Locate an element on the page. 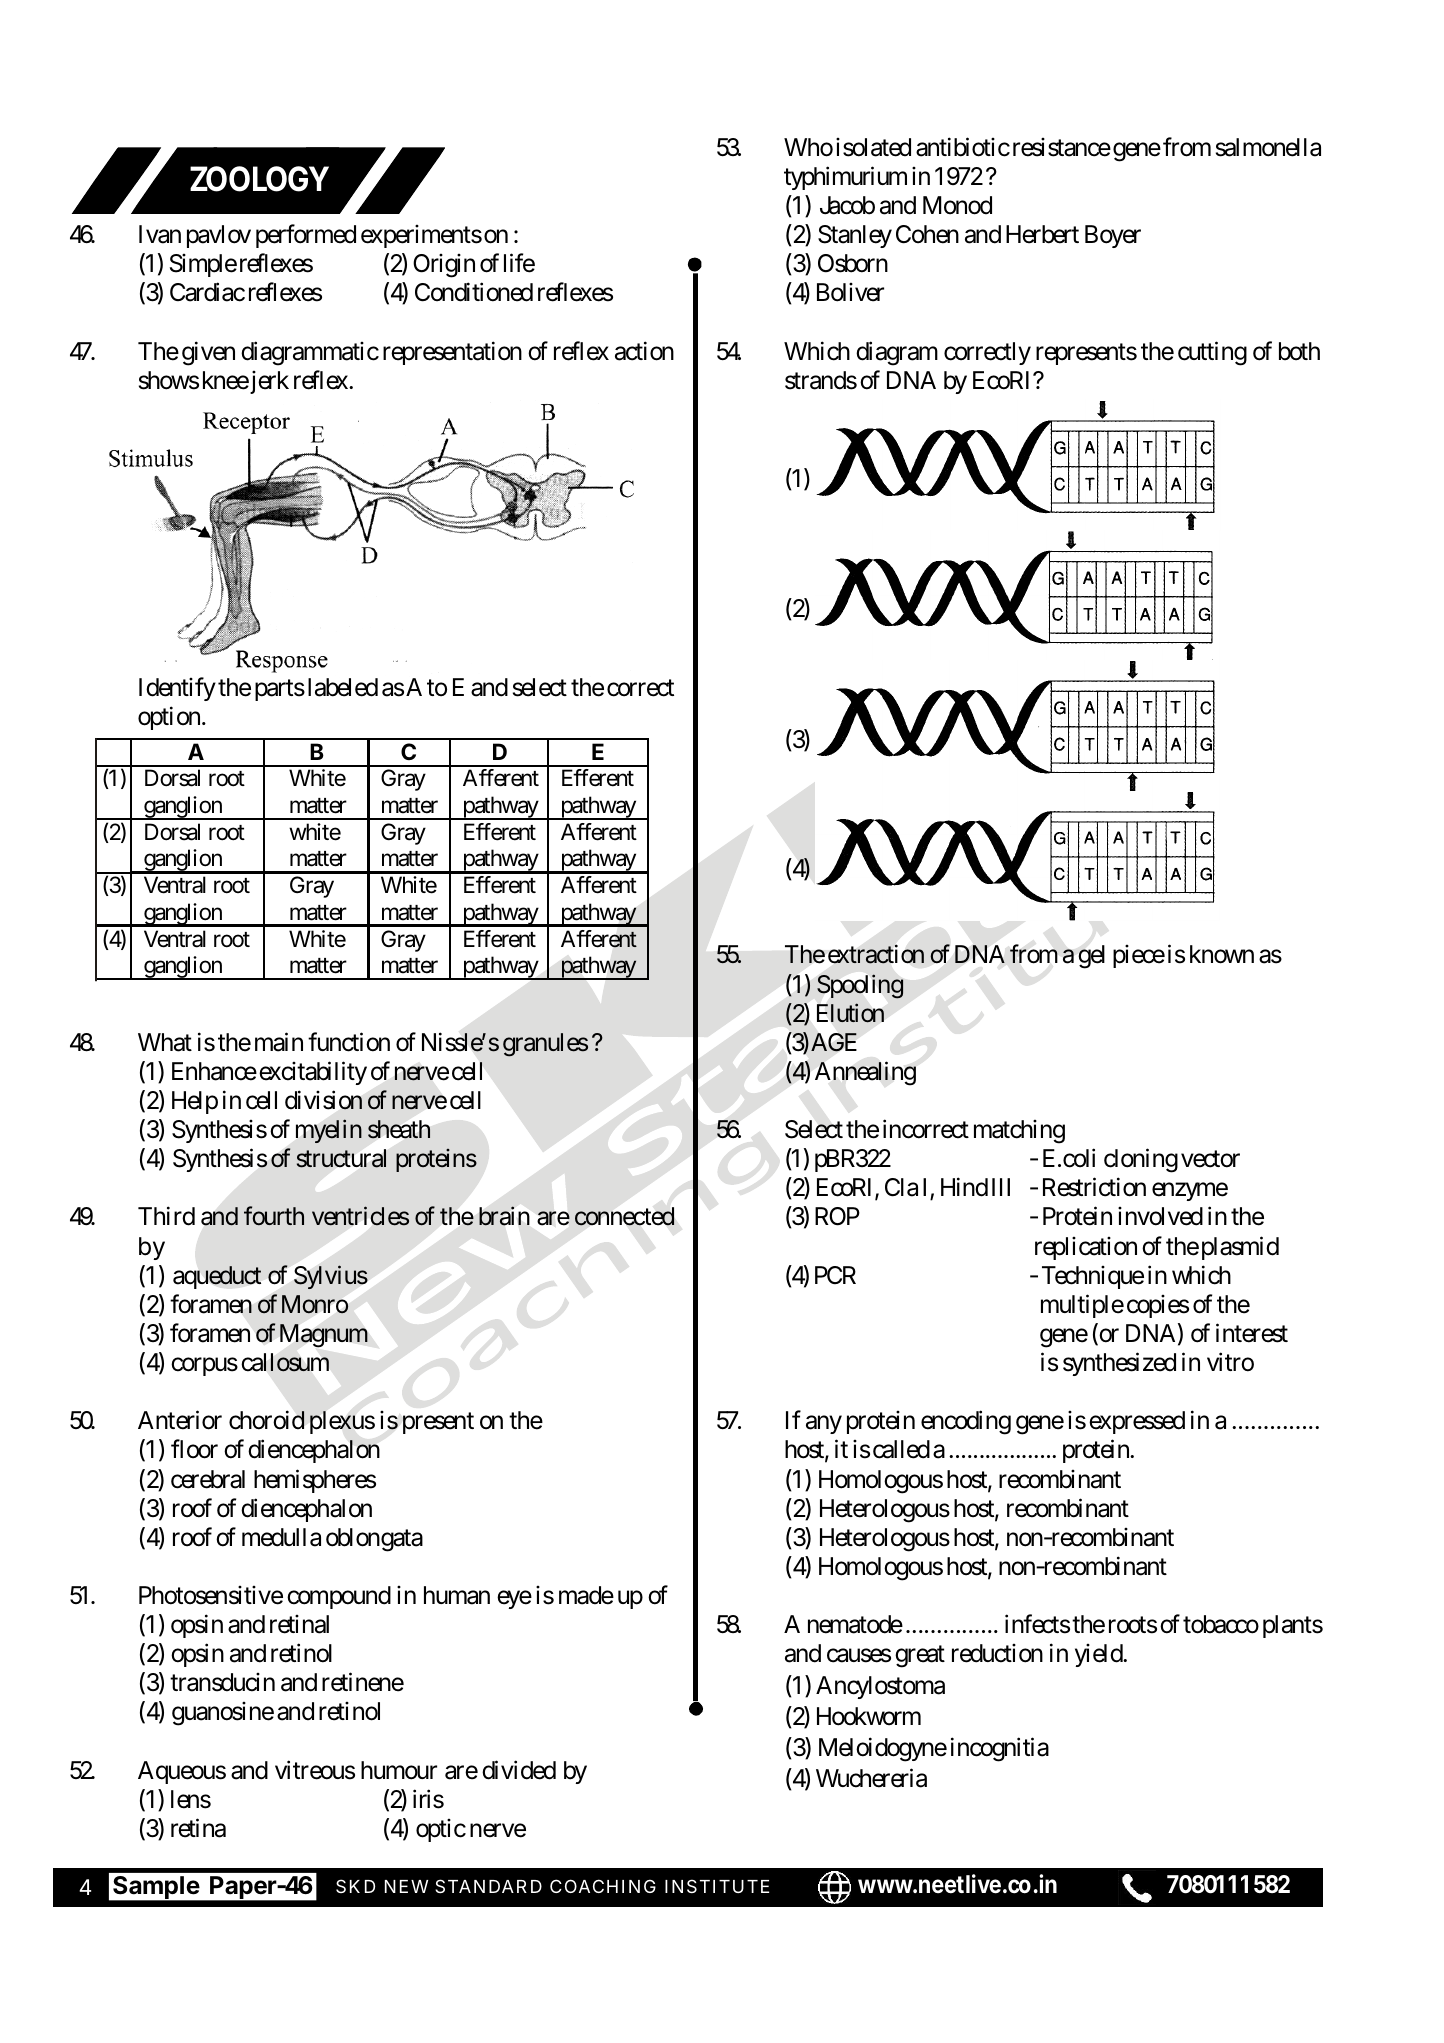 The height and width of the image is (2043, 1444). INSTITUTE is located at coordinates (717, 1886).
